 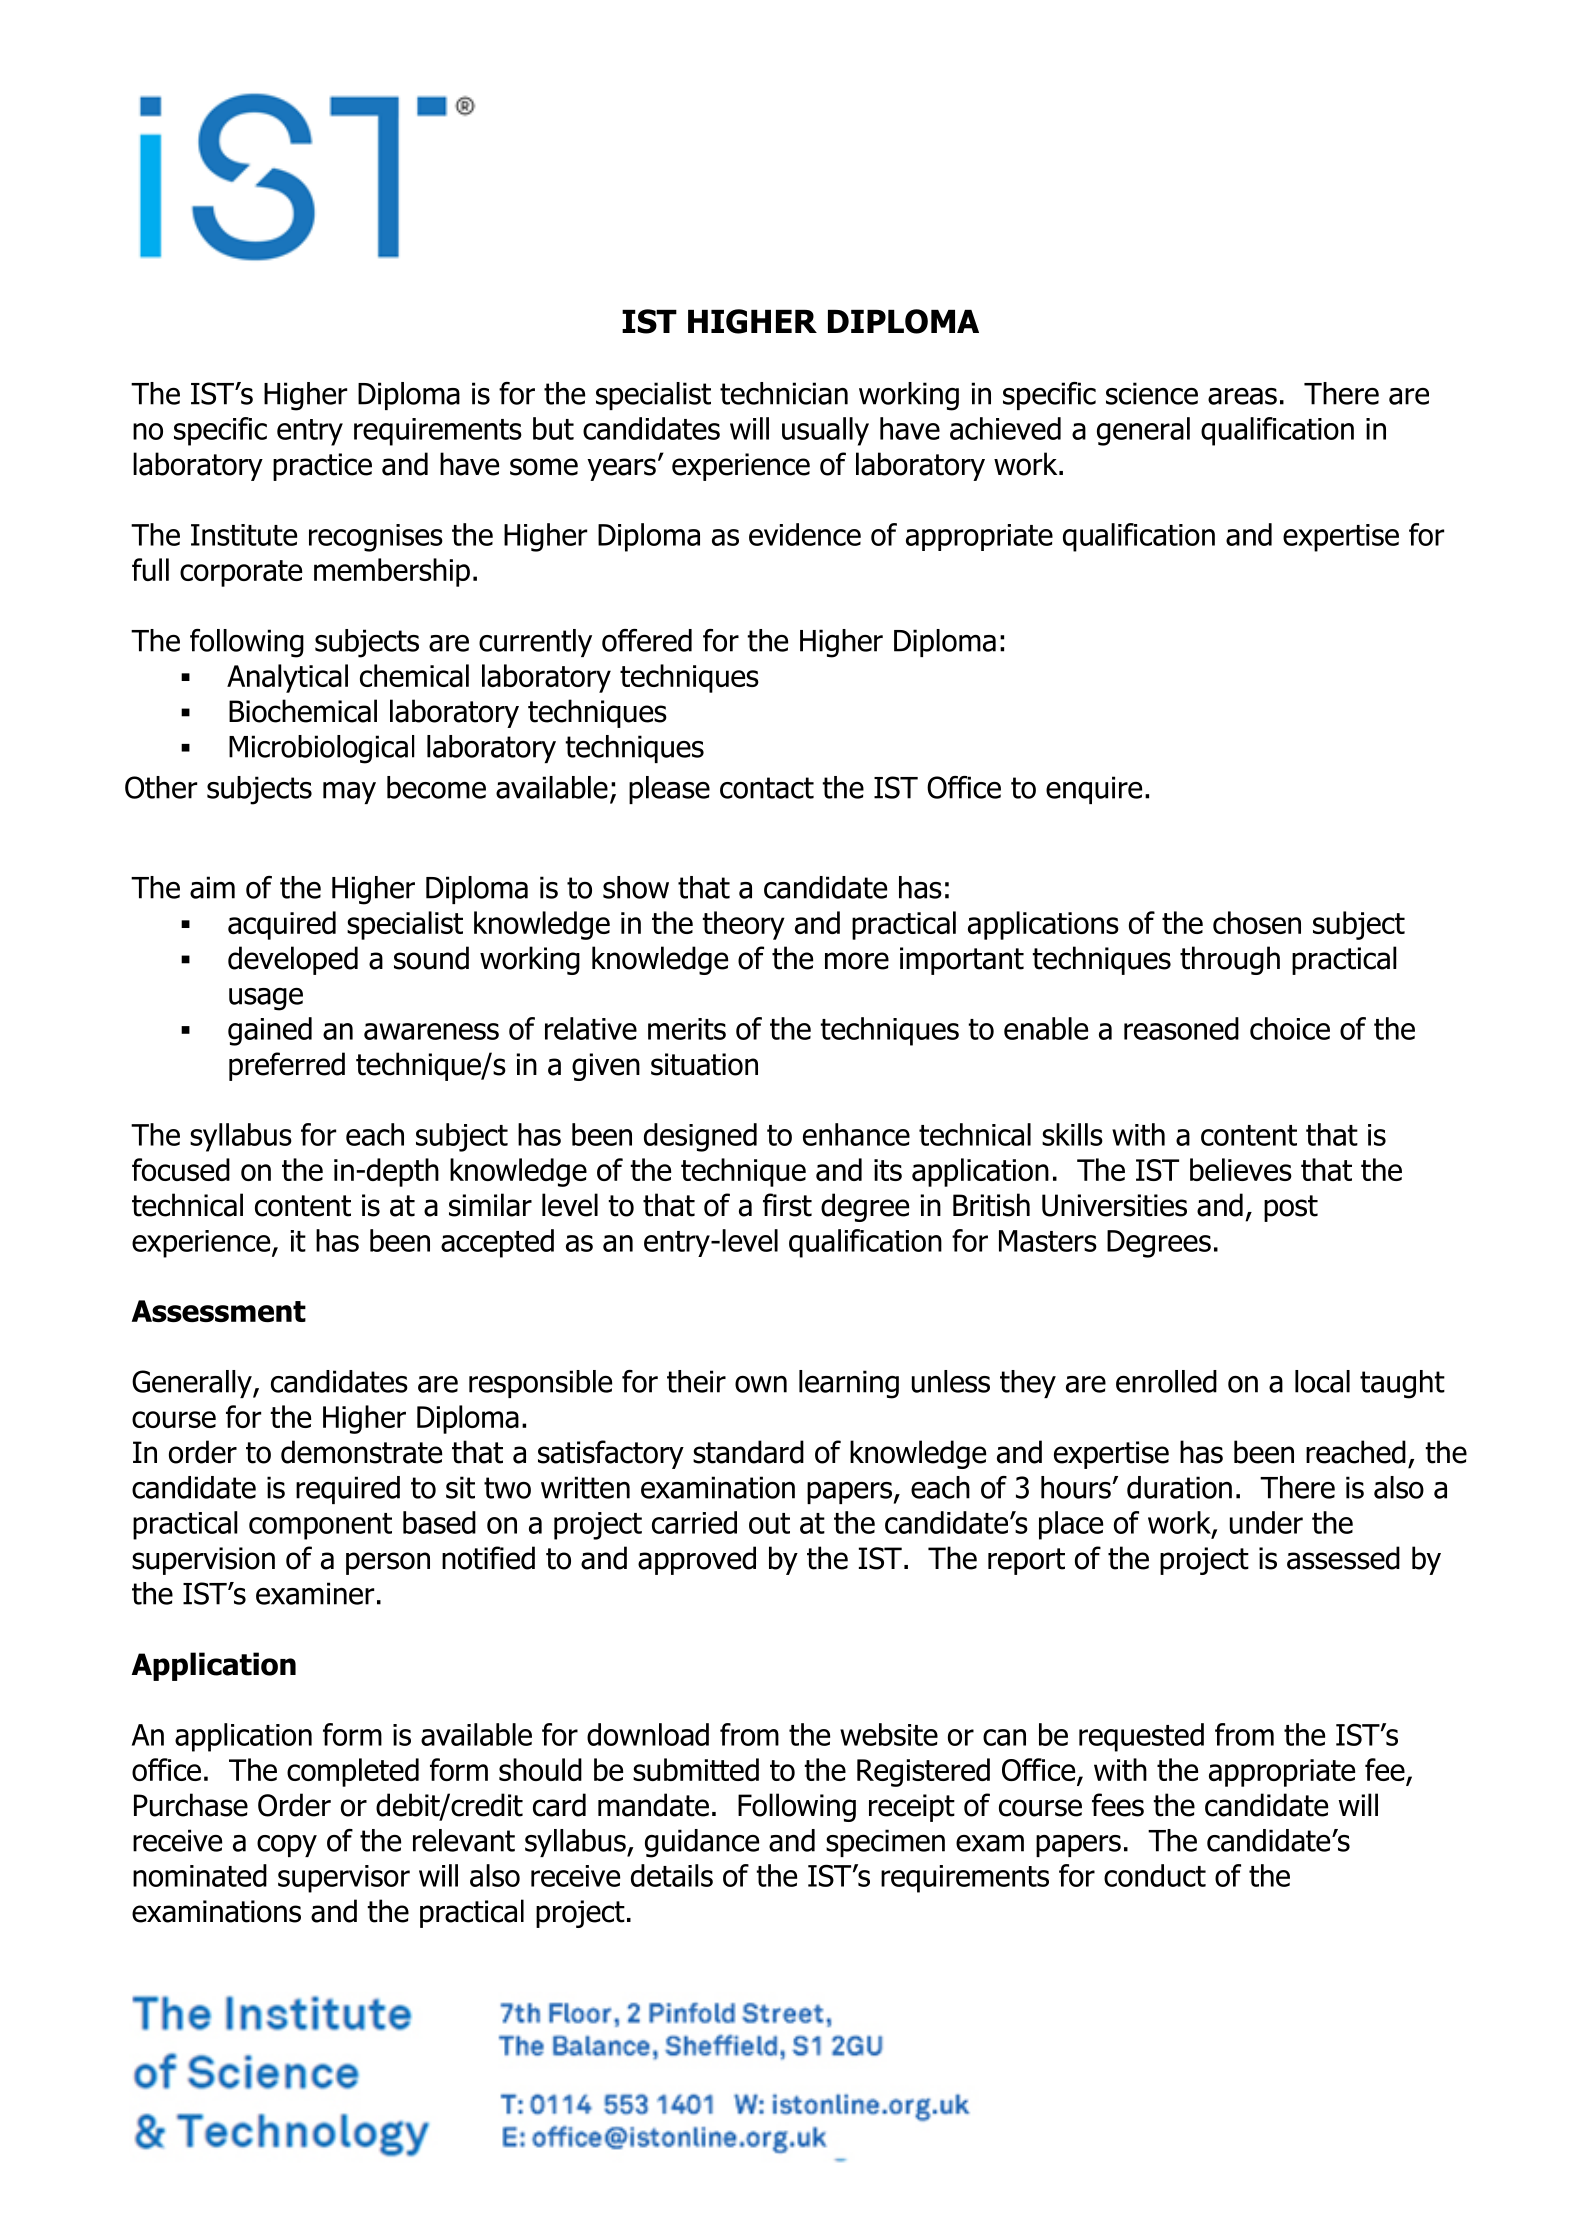 I want to click on learning, so click(x=849, y=1384).
